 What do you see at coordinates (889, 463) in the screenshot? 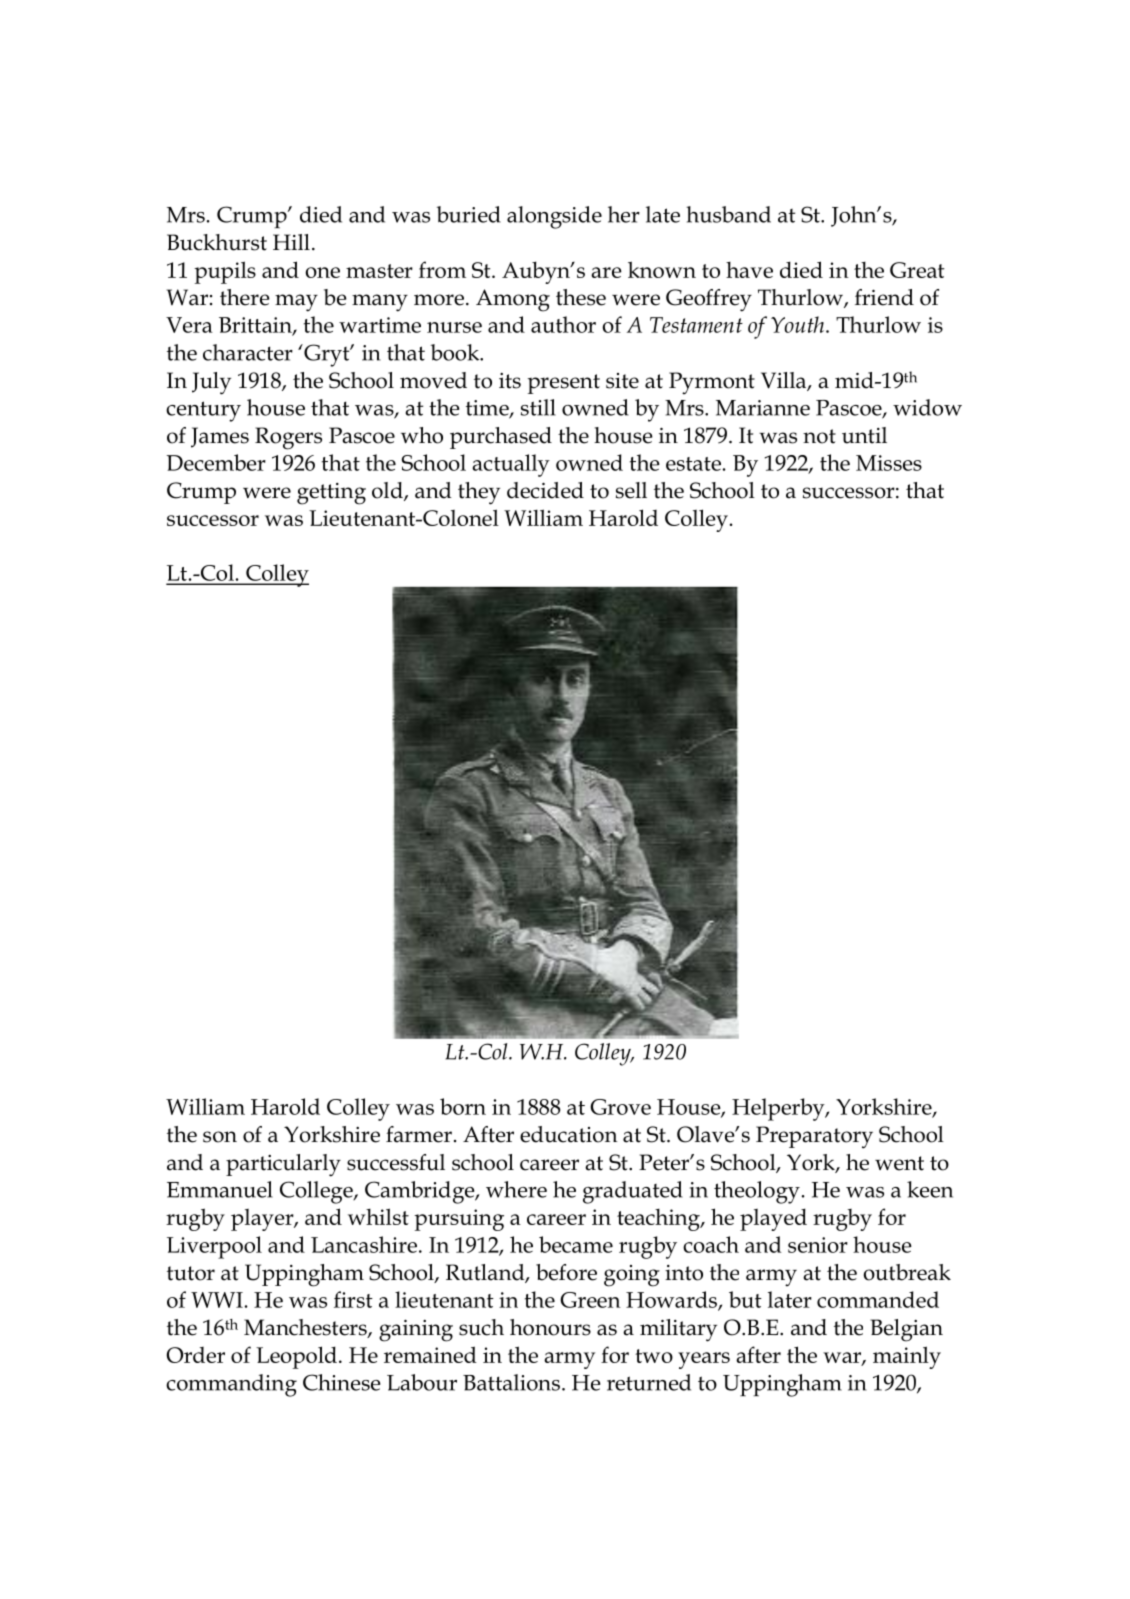
I see `Misses` at bounding box center [889, 463].
